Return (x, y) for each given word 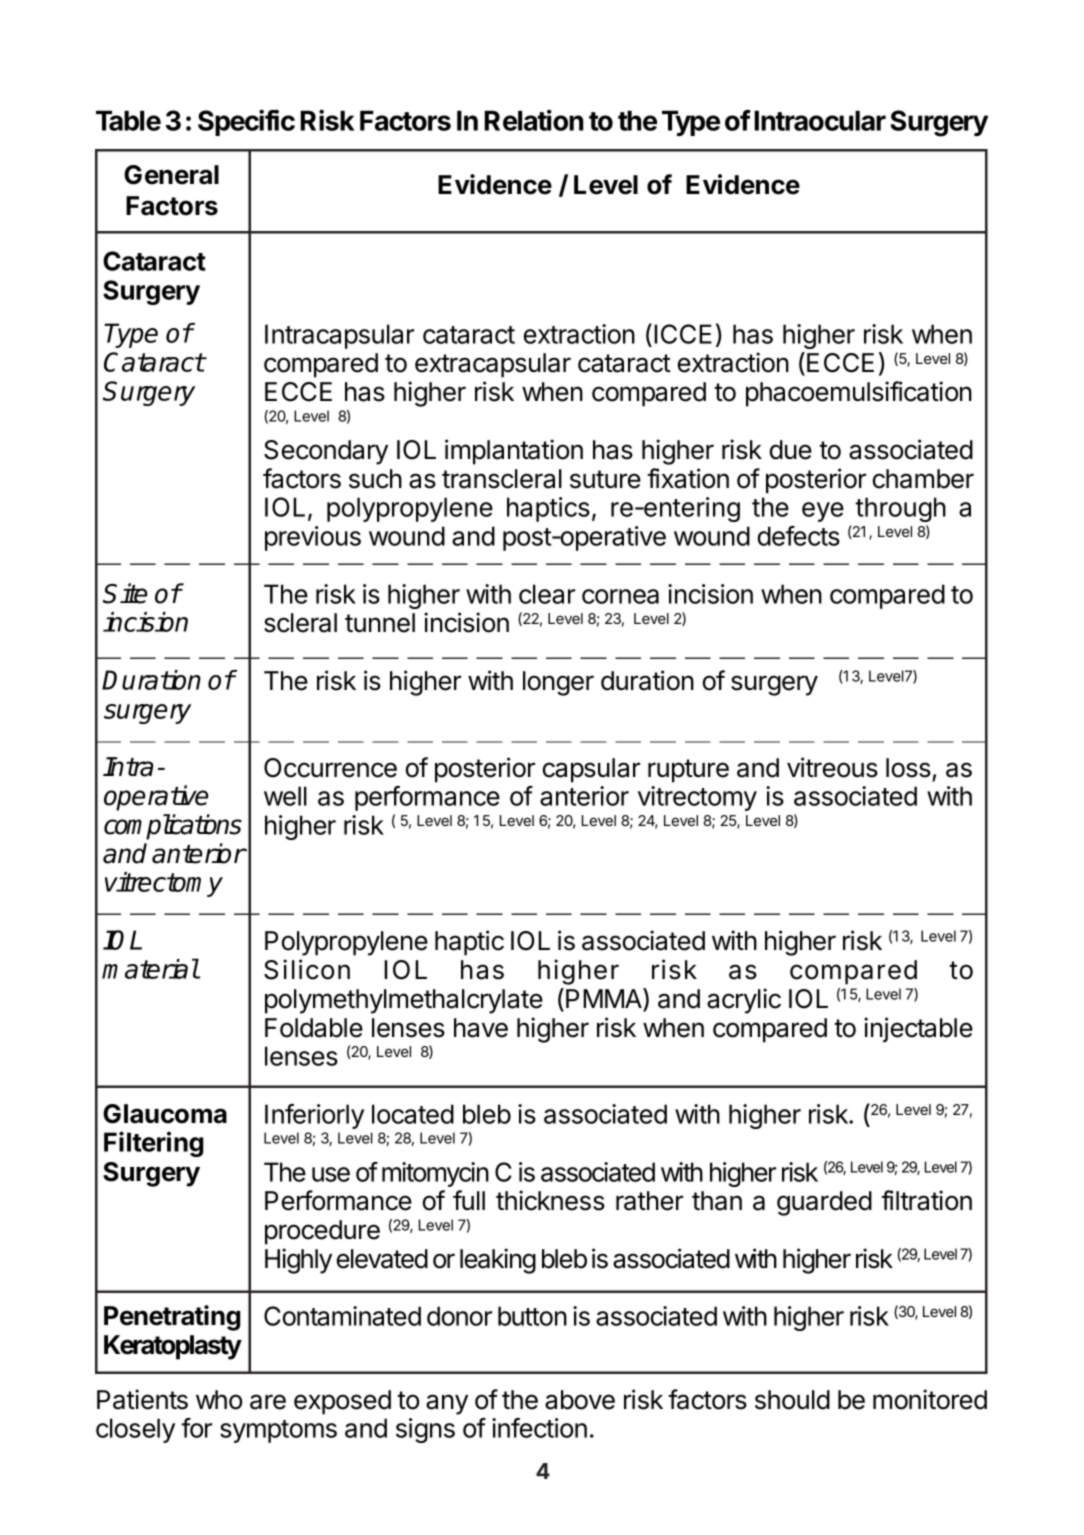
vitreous (832, 767)
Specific (246, 122)
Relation (533, 120)
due (791, 450)
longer (558, 683)
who (219, 1400)
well (285, 796)
